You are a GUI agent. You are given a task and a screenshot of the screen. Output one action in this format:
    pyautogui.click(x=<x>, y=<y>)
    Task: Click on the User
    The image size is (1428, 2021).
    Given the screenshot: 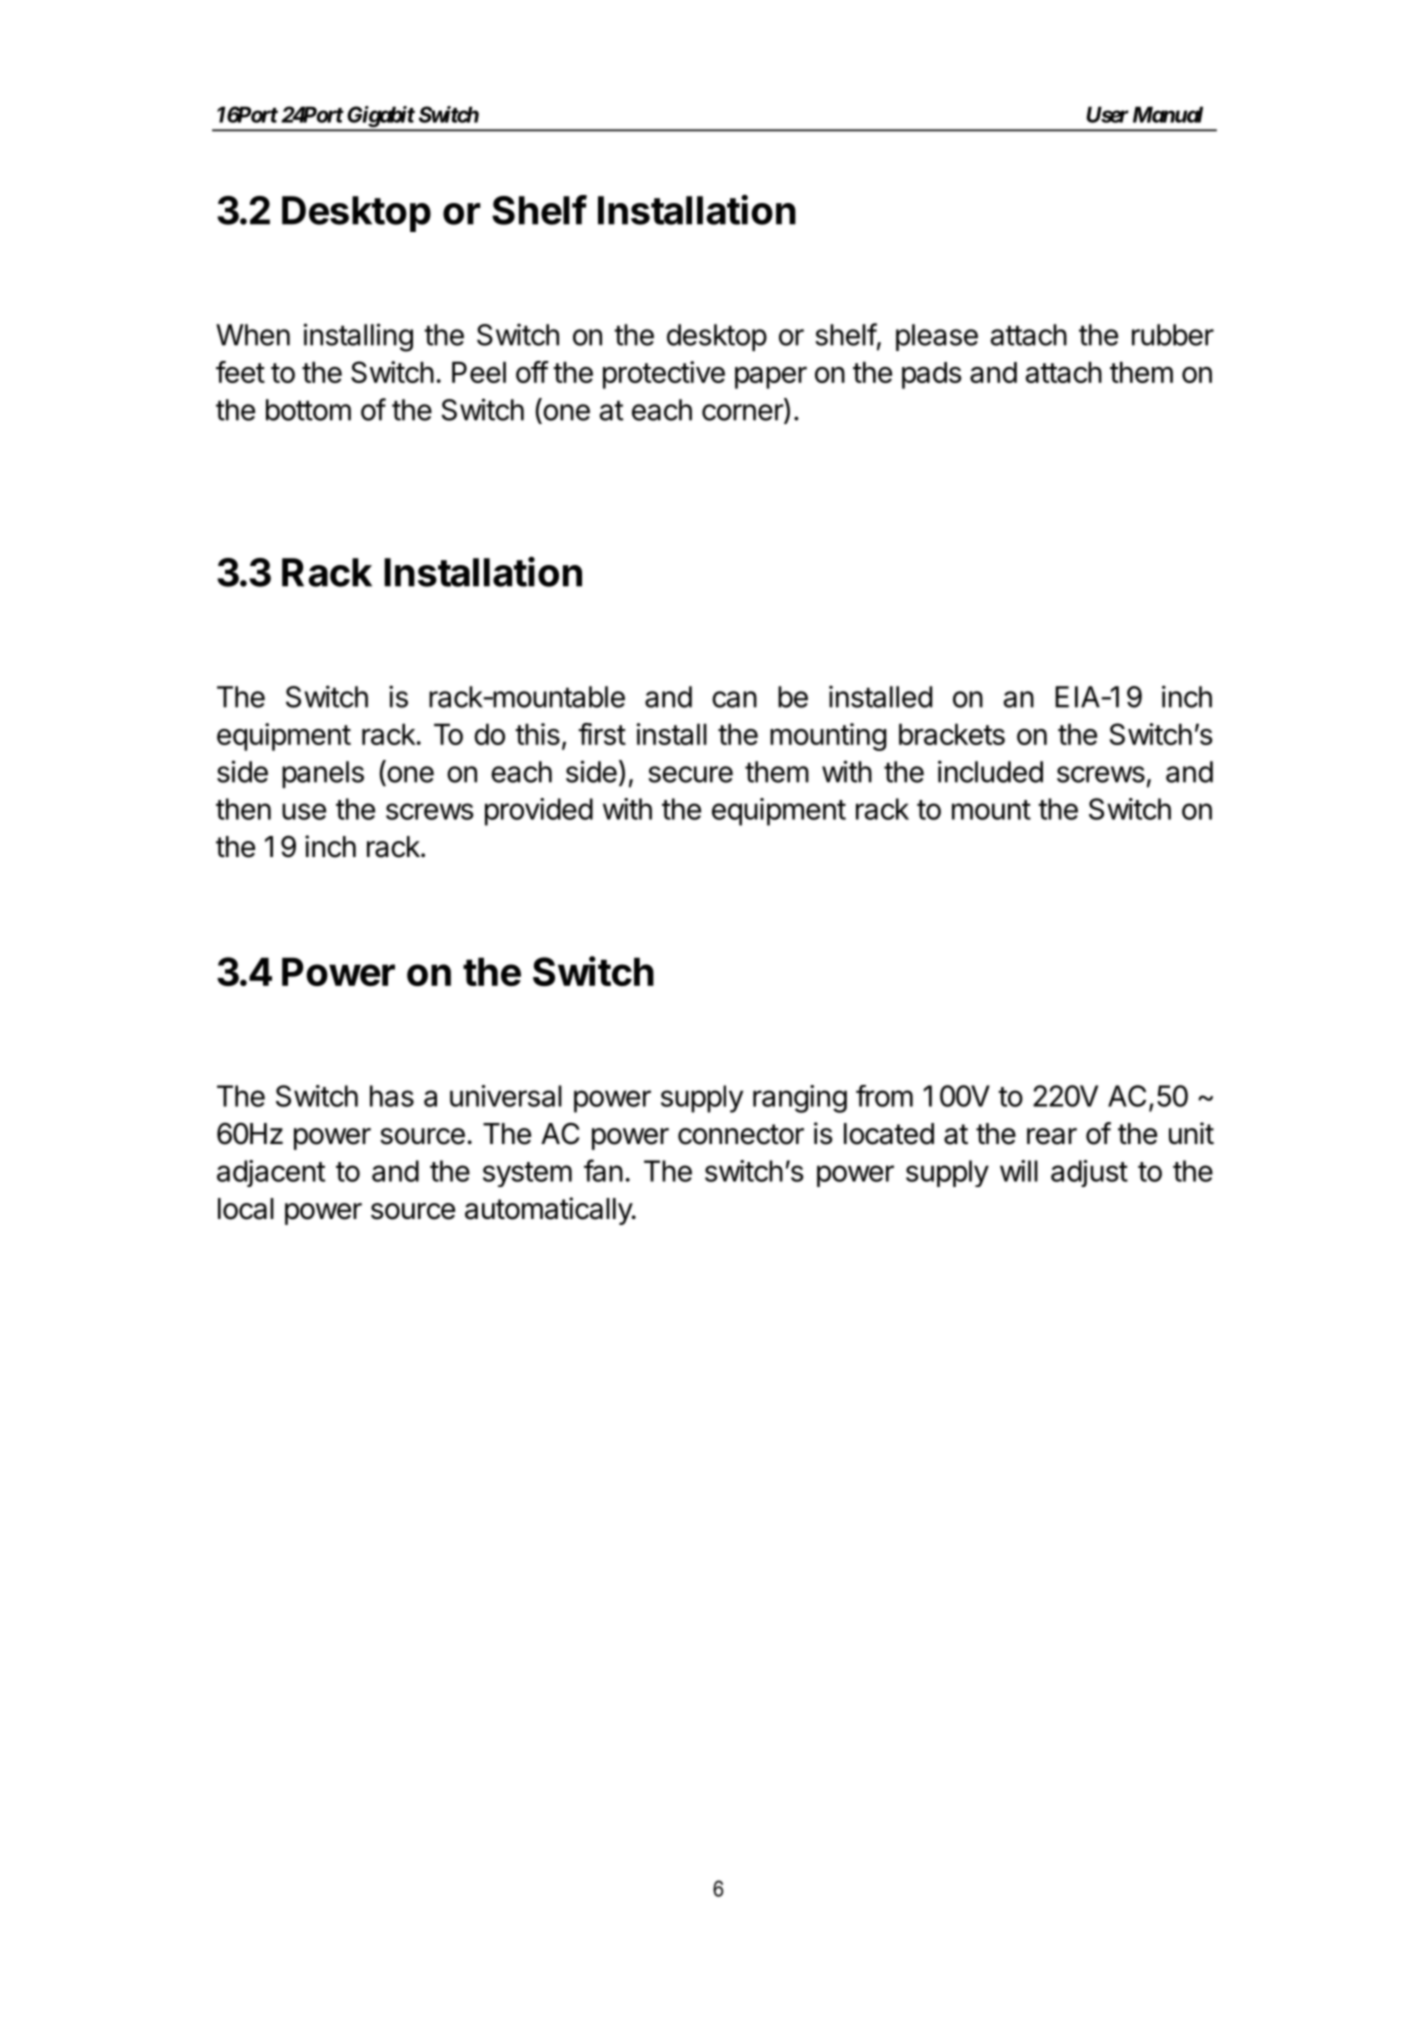 What is the action you would take?
    pyautogui.click(x=1108, y=114)
